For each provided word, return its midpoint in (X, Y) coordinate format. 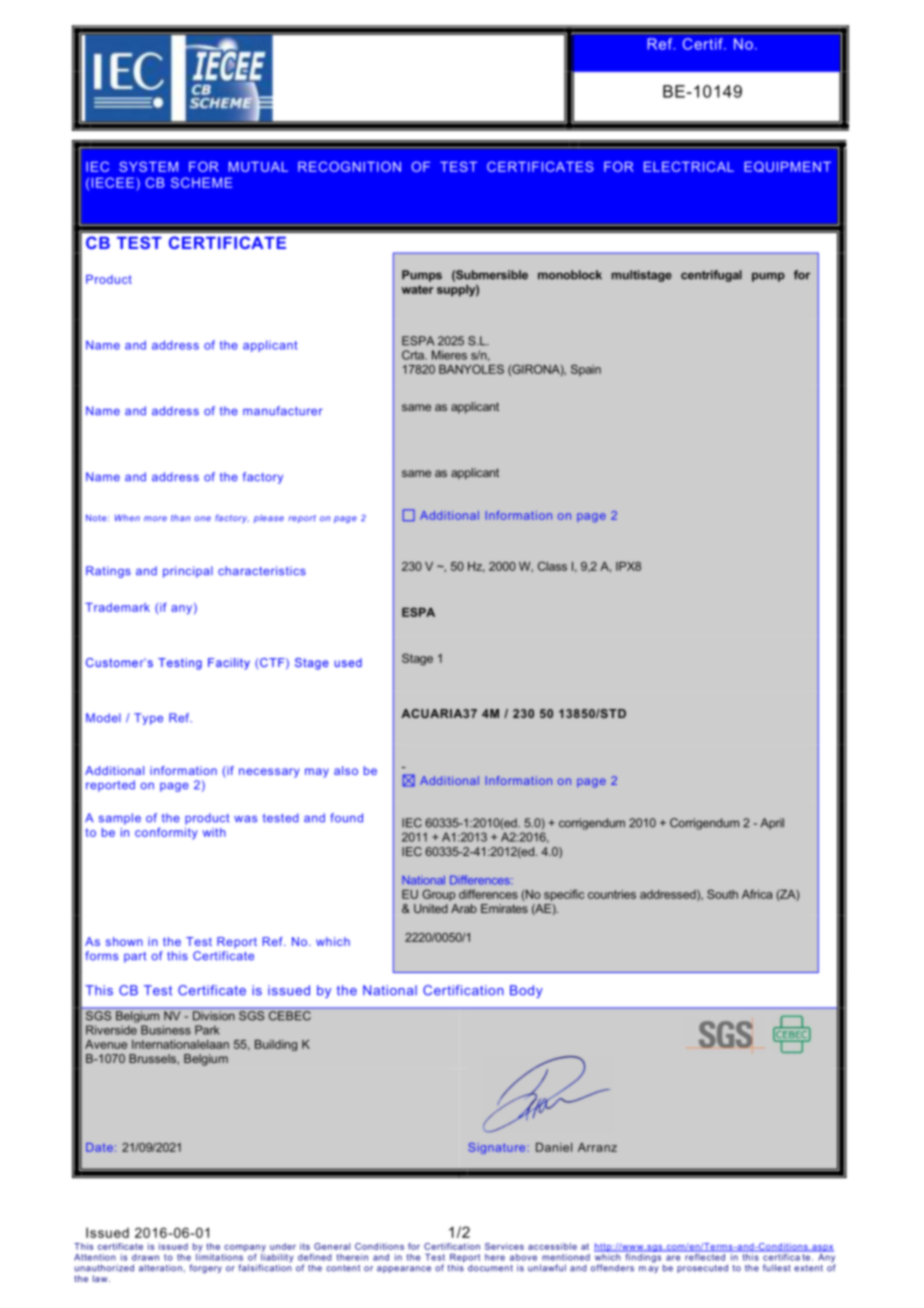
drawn (145, 1257)
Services (504, 1246)
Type (148, 719)
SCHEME (201, 182)
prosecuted (702, 1268)
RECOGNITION (349, 166)
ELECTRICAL (689, 166)
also (346, 770)
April (772, 824)
